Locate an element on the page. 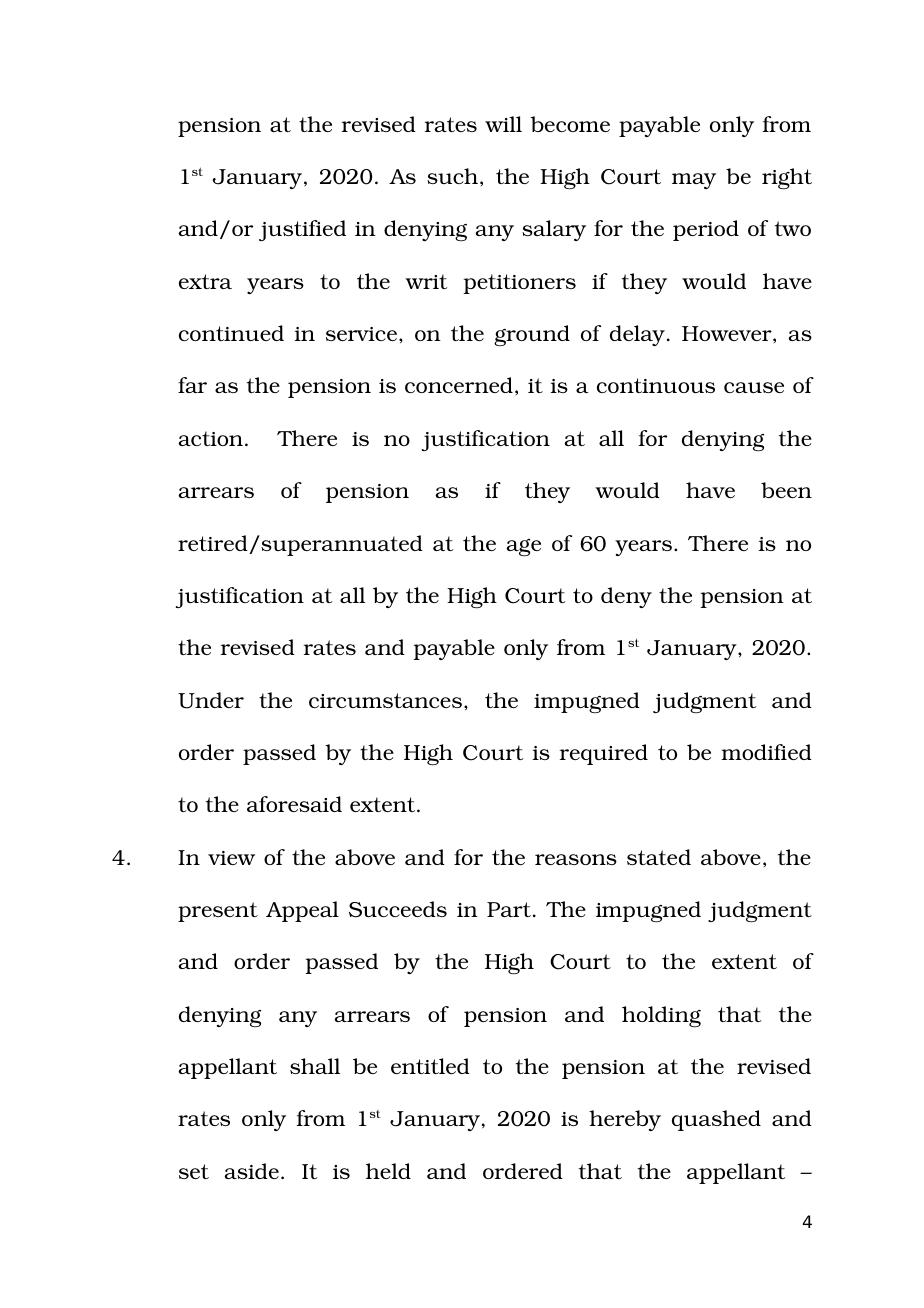 The height and width of the document is (1308, 924). aforesaid is located at coordinates (294, 804).
